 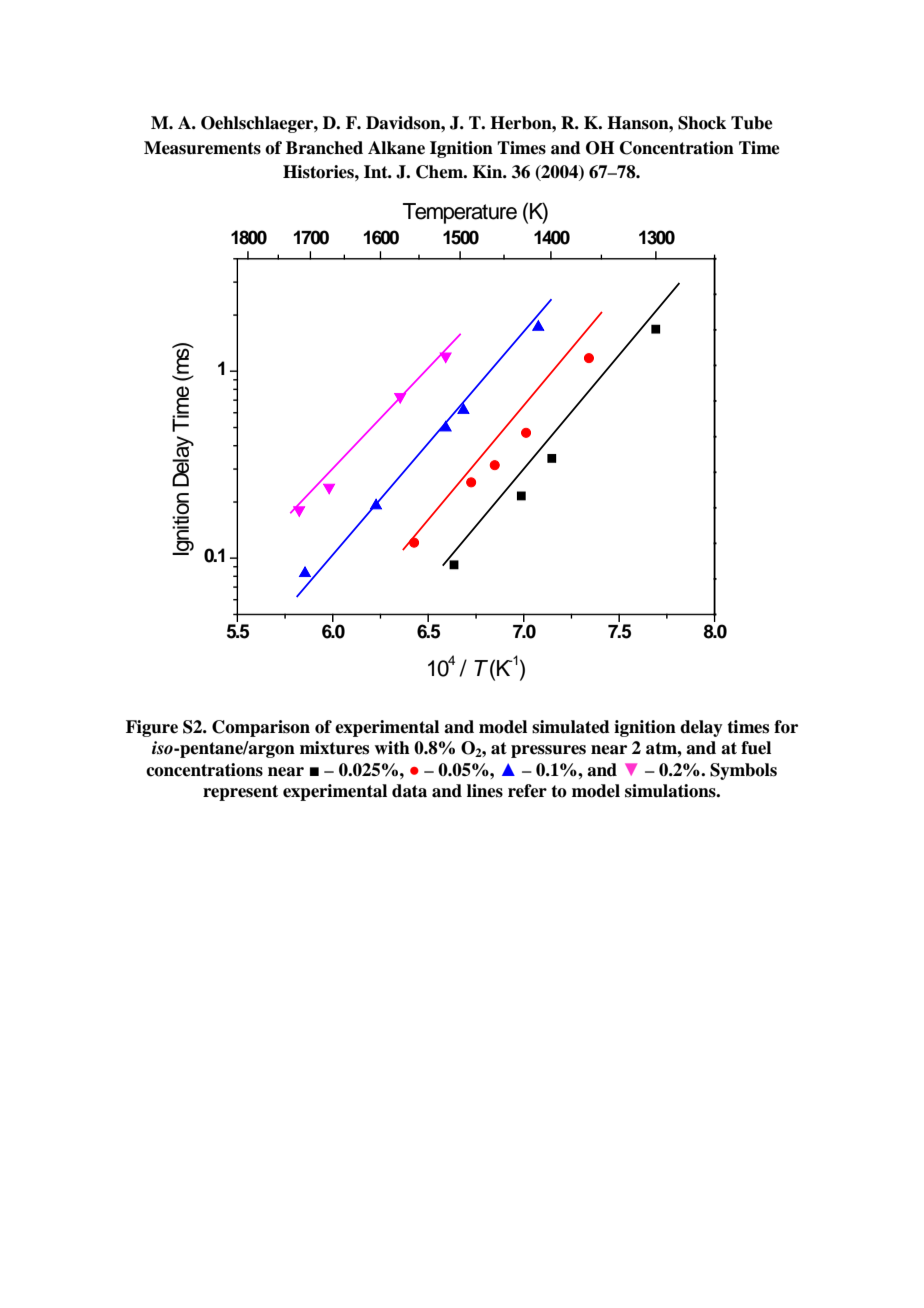 What do you see at coordinates (202, 148) in the screenshot?
I see `Measurements` at bounding box center [202, 148].
